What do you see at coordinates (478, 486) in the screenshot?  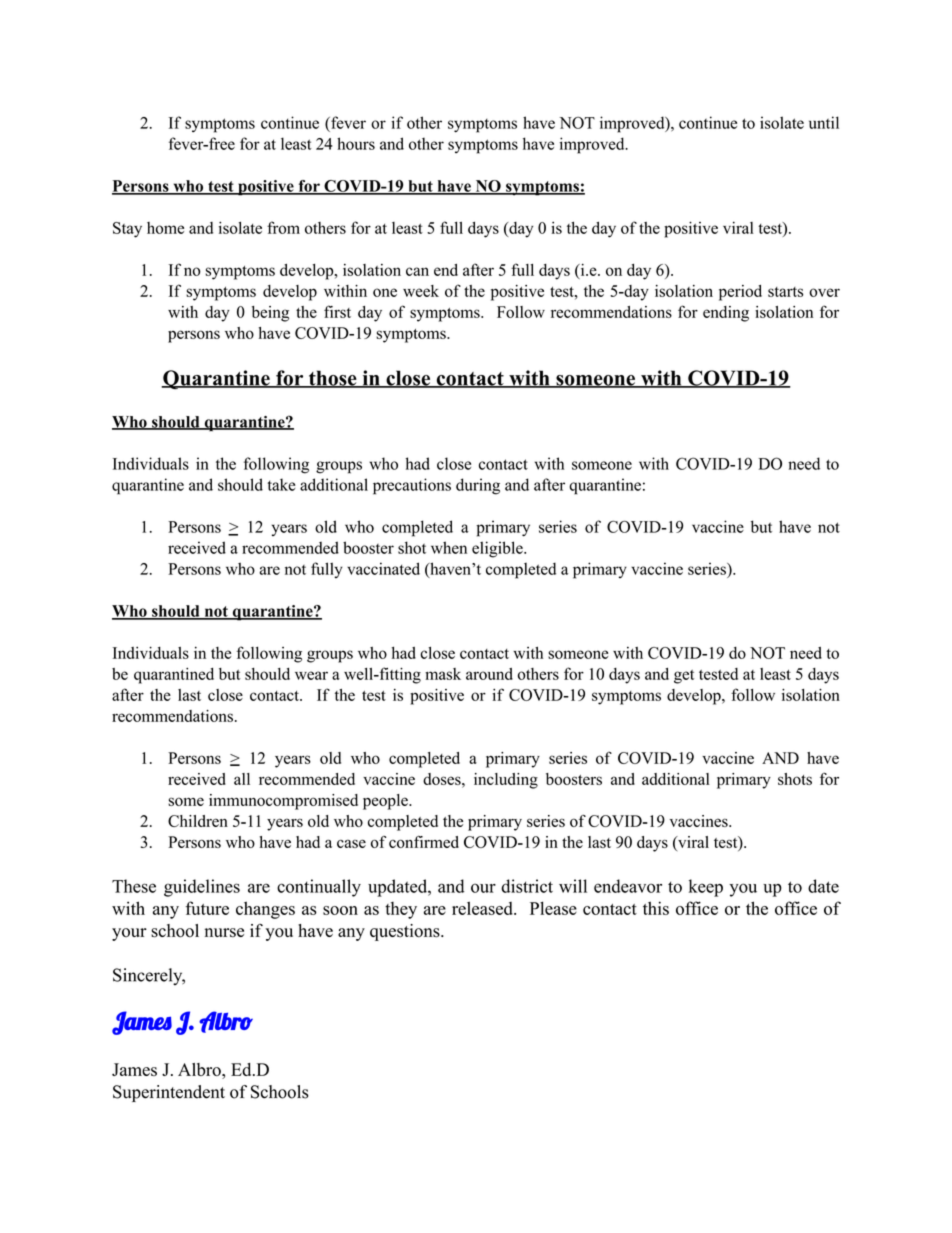 I see `during` at bounding box center [478, 486].
